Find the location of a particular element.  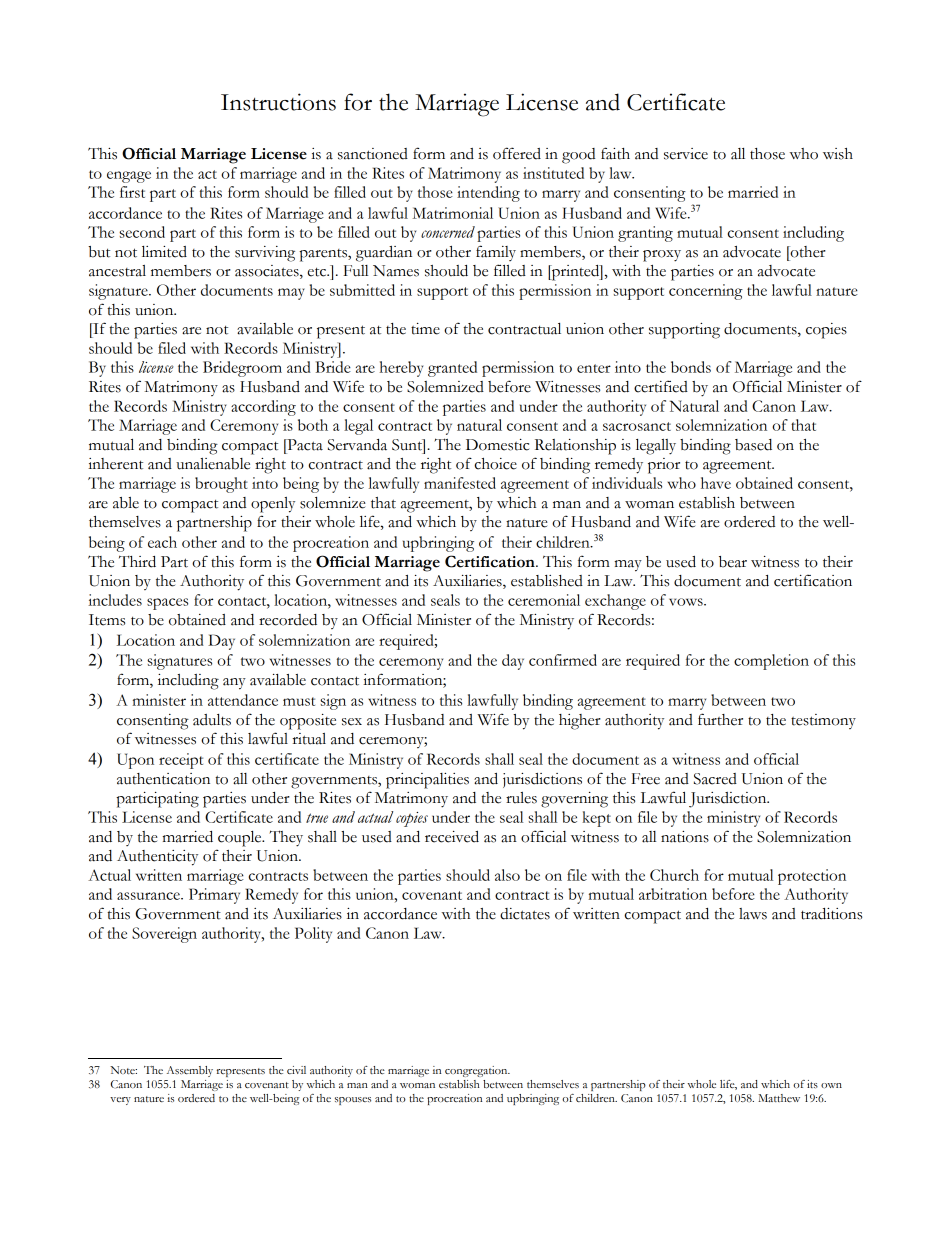

offered is located at coordinates (517, 153).
